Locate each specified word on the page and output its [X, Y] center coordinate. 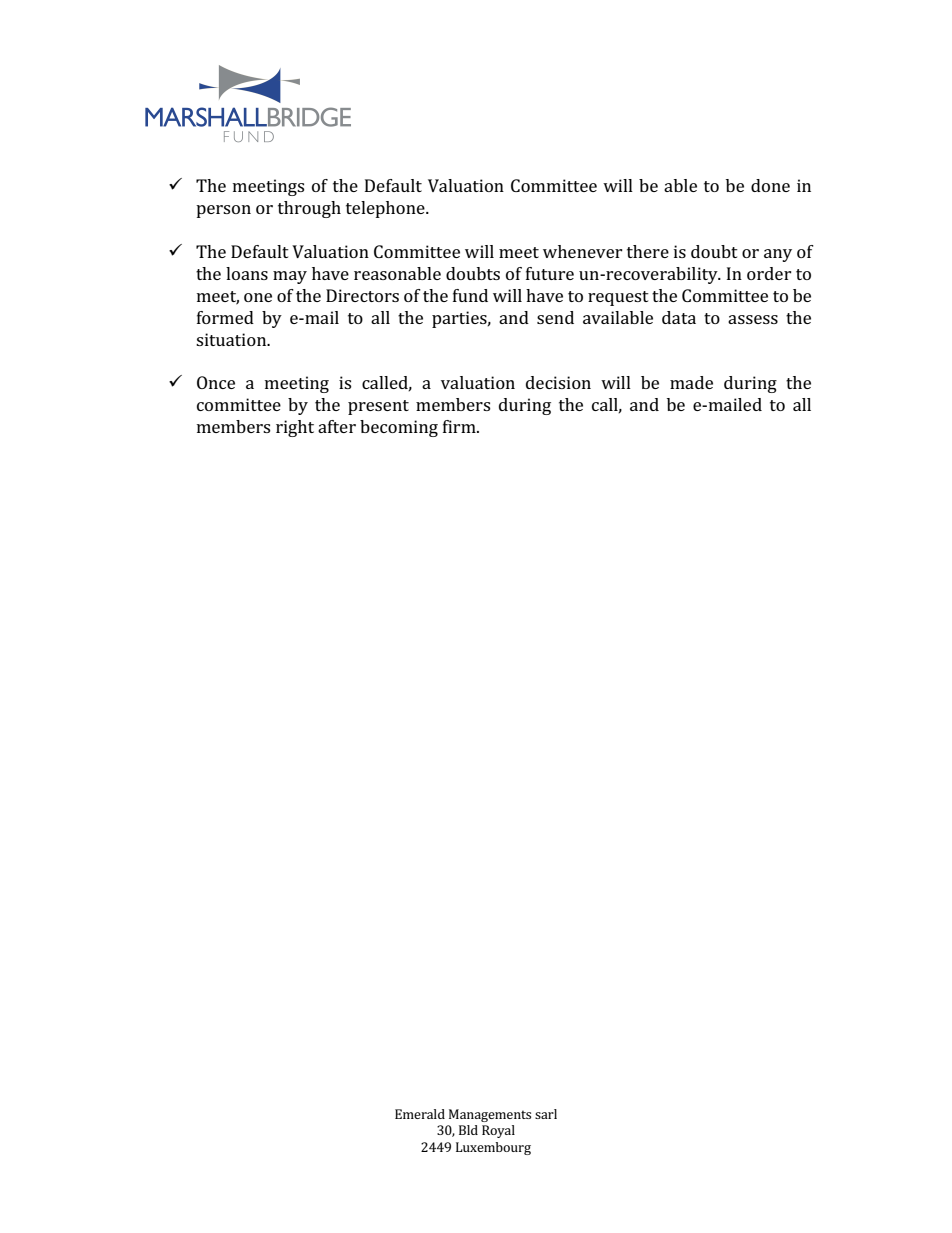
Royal [498, 1131]
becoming [399, 428]
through [309, 209]
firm [460, 426]
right [295, 428]
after [337, 426]
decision [558, 382]
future [550, 273]
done [770, 185]
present [378, 407]
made [691, 382]
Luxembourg [493, 1148]
